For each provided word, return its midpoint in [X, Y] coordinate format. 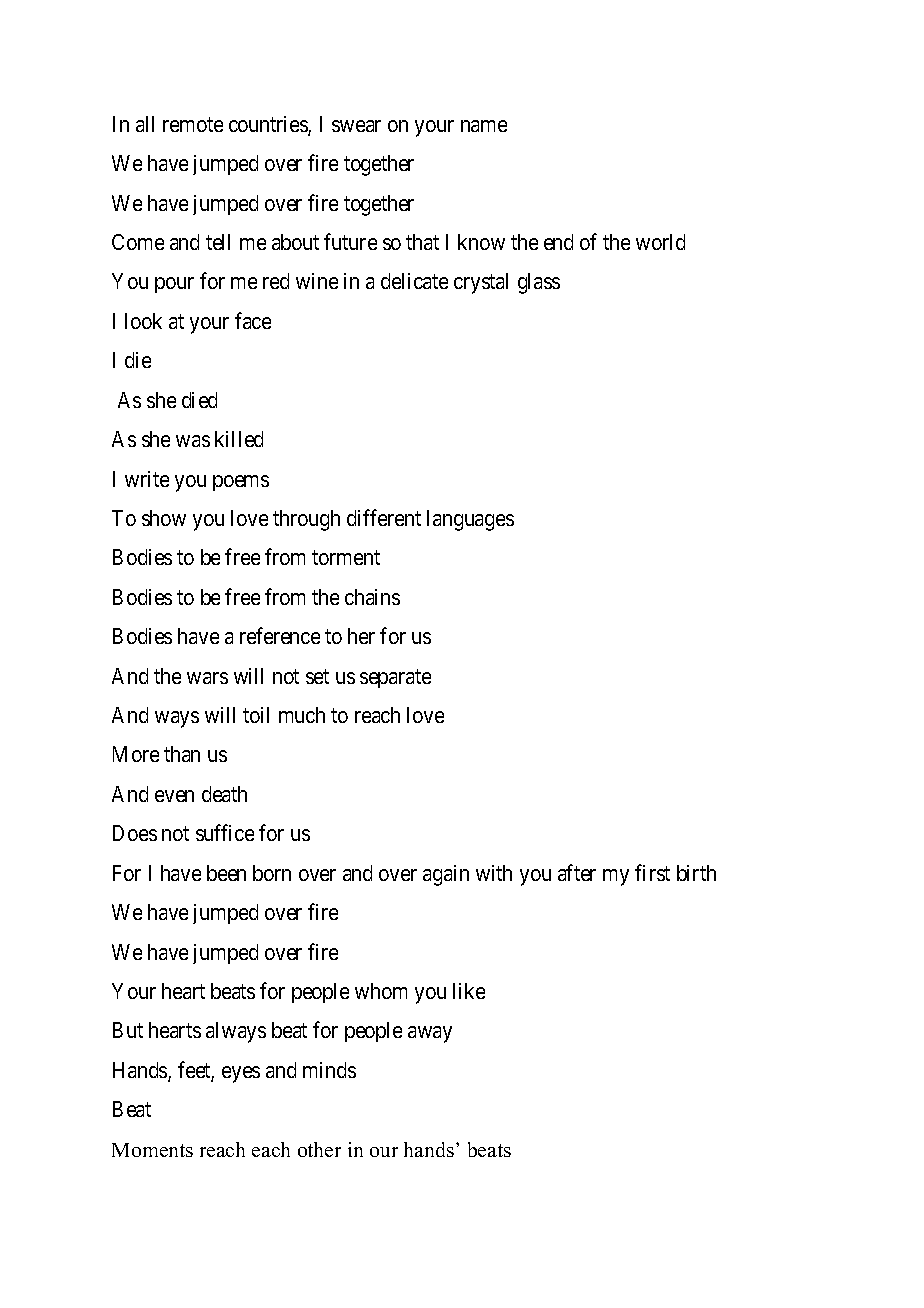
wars [207, 678]
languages [470, 520]
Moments [152, 1150]
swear [356, 126]
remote [193, 124]
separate [395, 678]
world [660, 242]
